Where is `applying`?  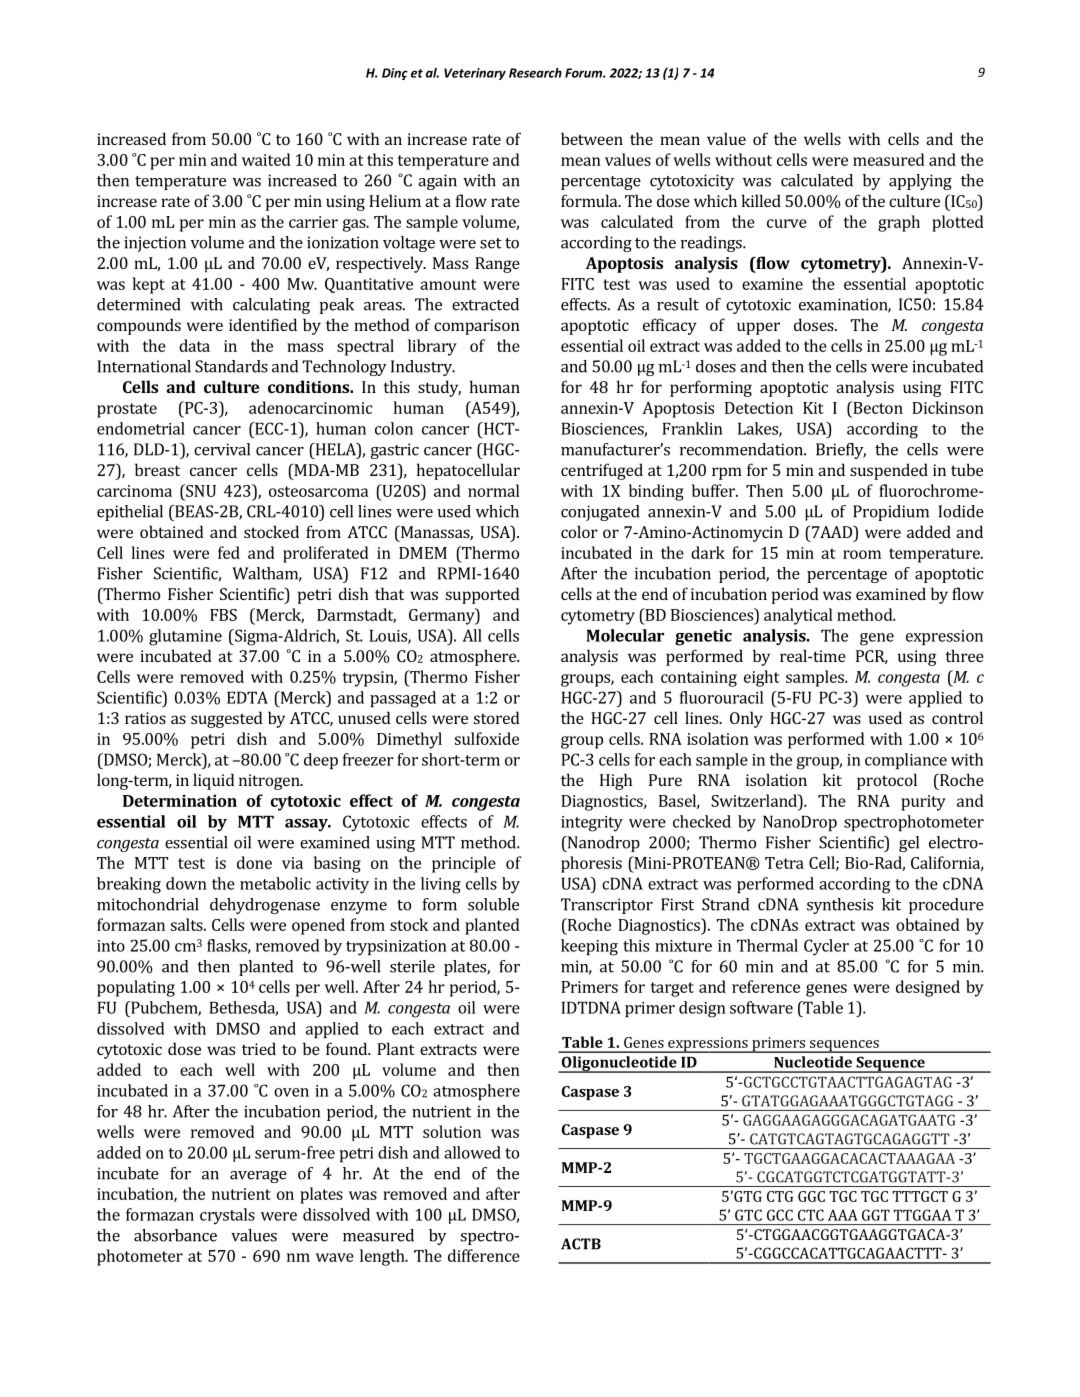
applying is located at coordinates (920, 182).
